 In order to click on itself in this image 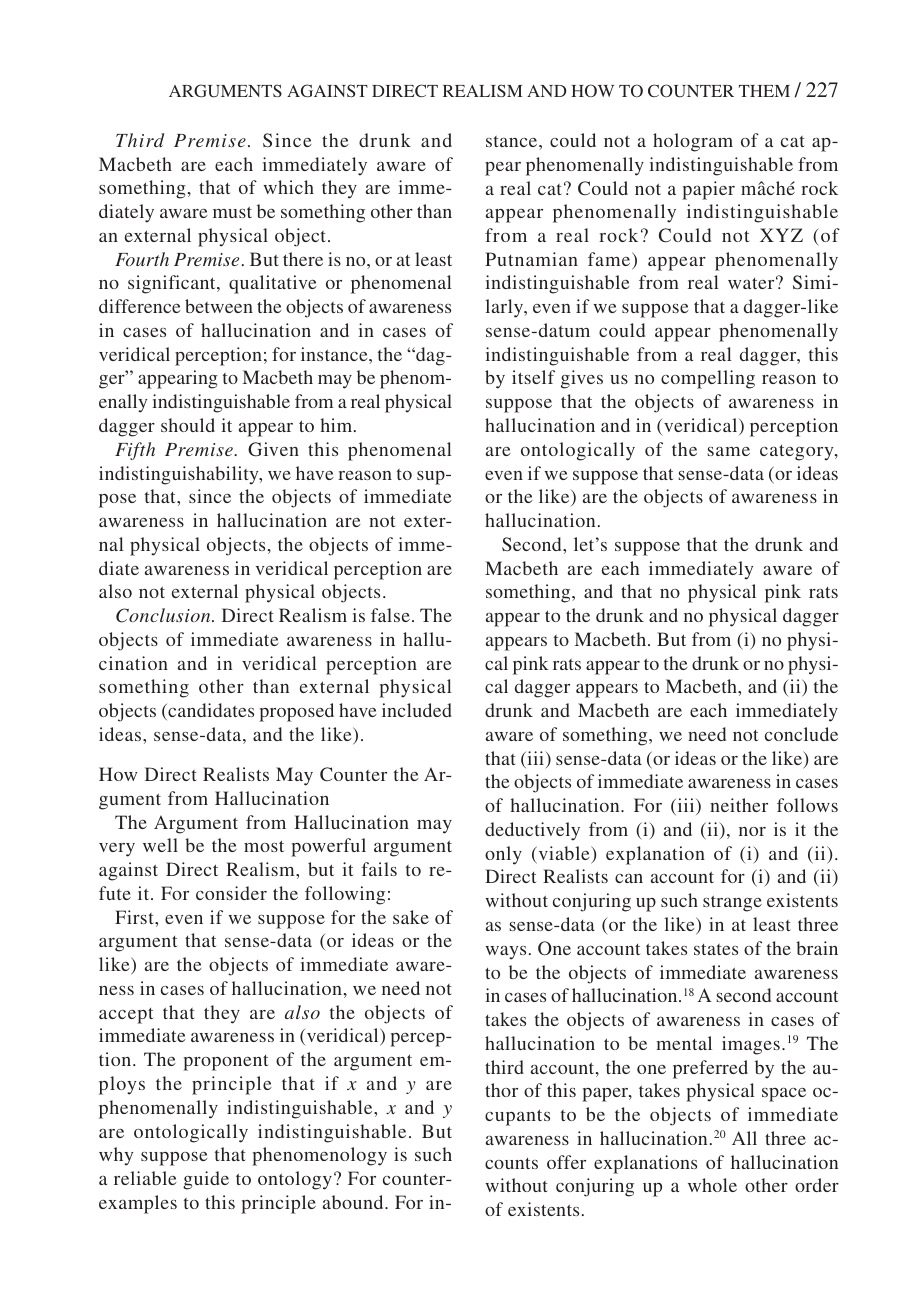, I will do `click(533, 377)`.
